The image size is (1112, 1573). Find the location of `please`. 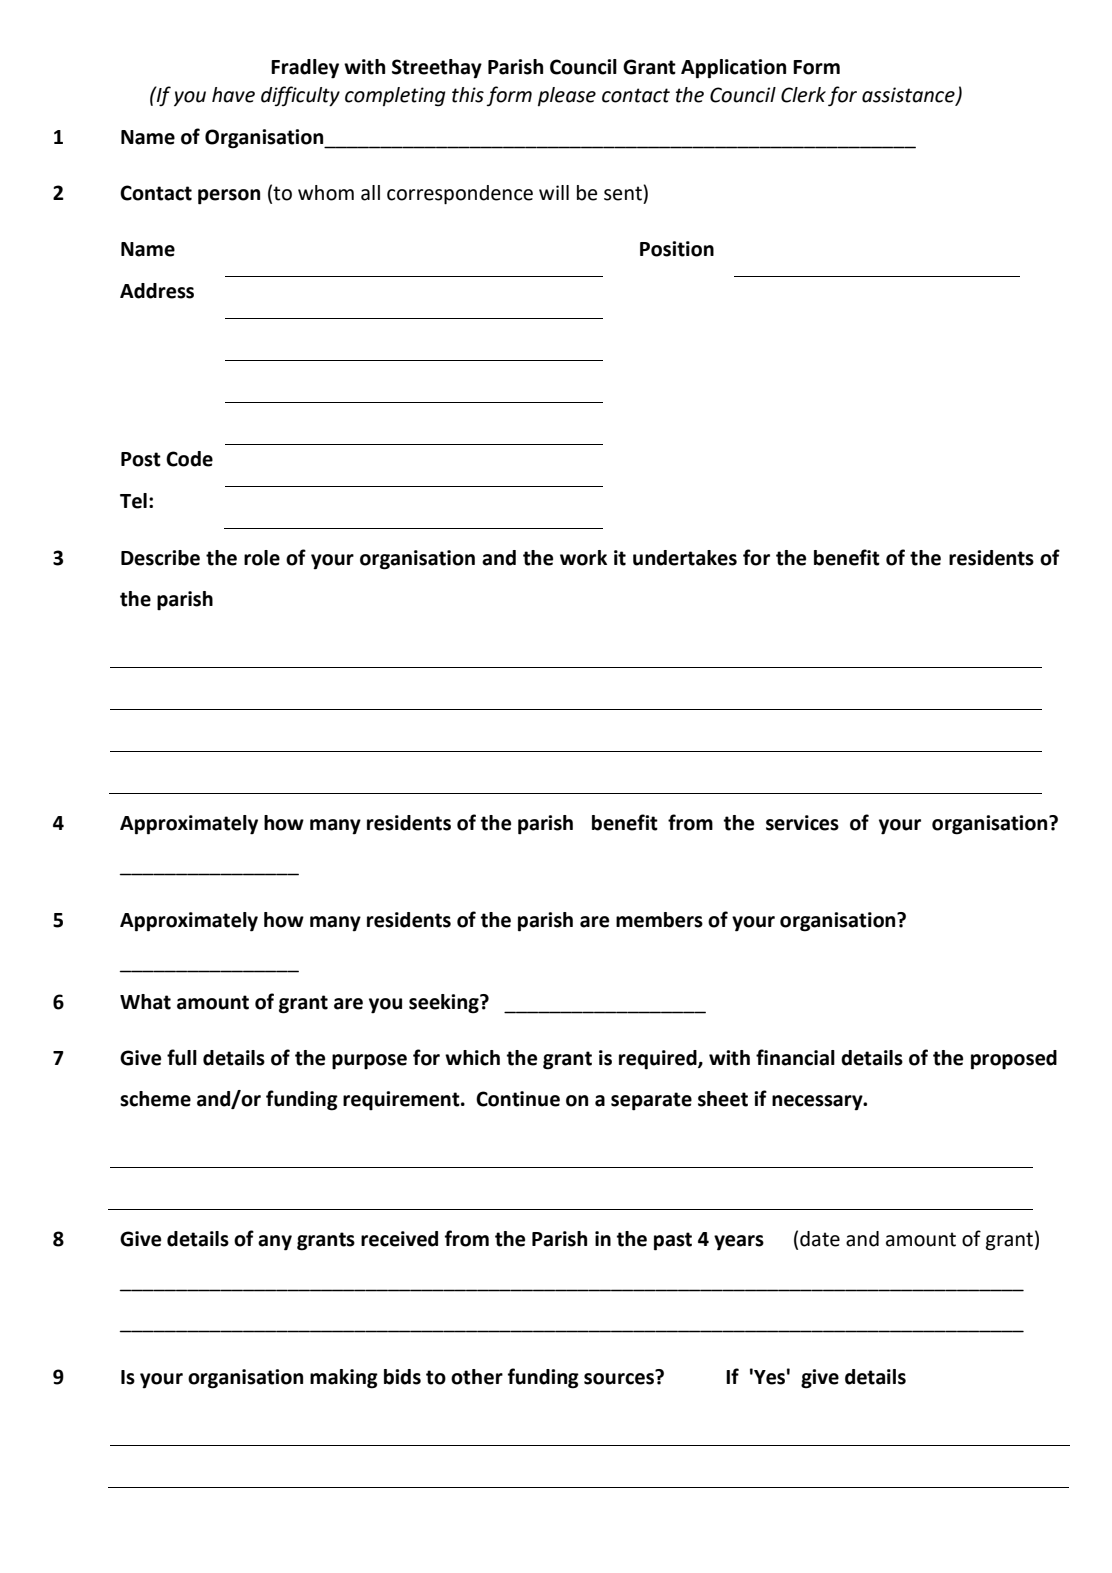

please is located at coordinates (567, 96).
